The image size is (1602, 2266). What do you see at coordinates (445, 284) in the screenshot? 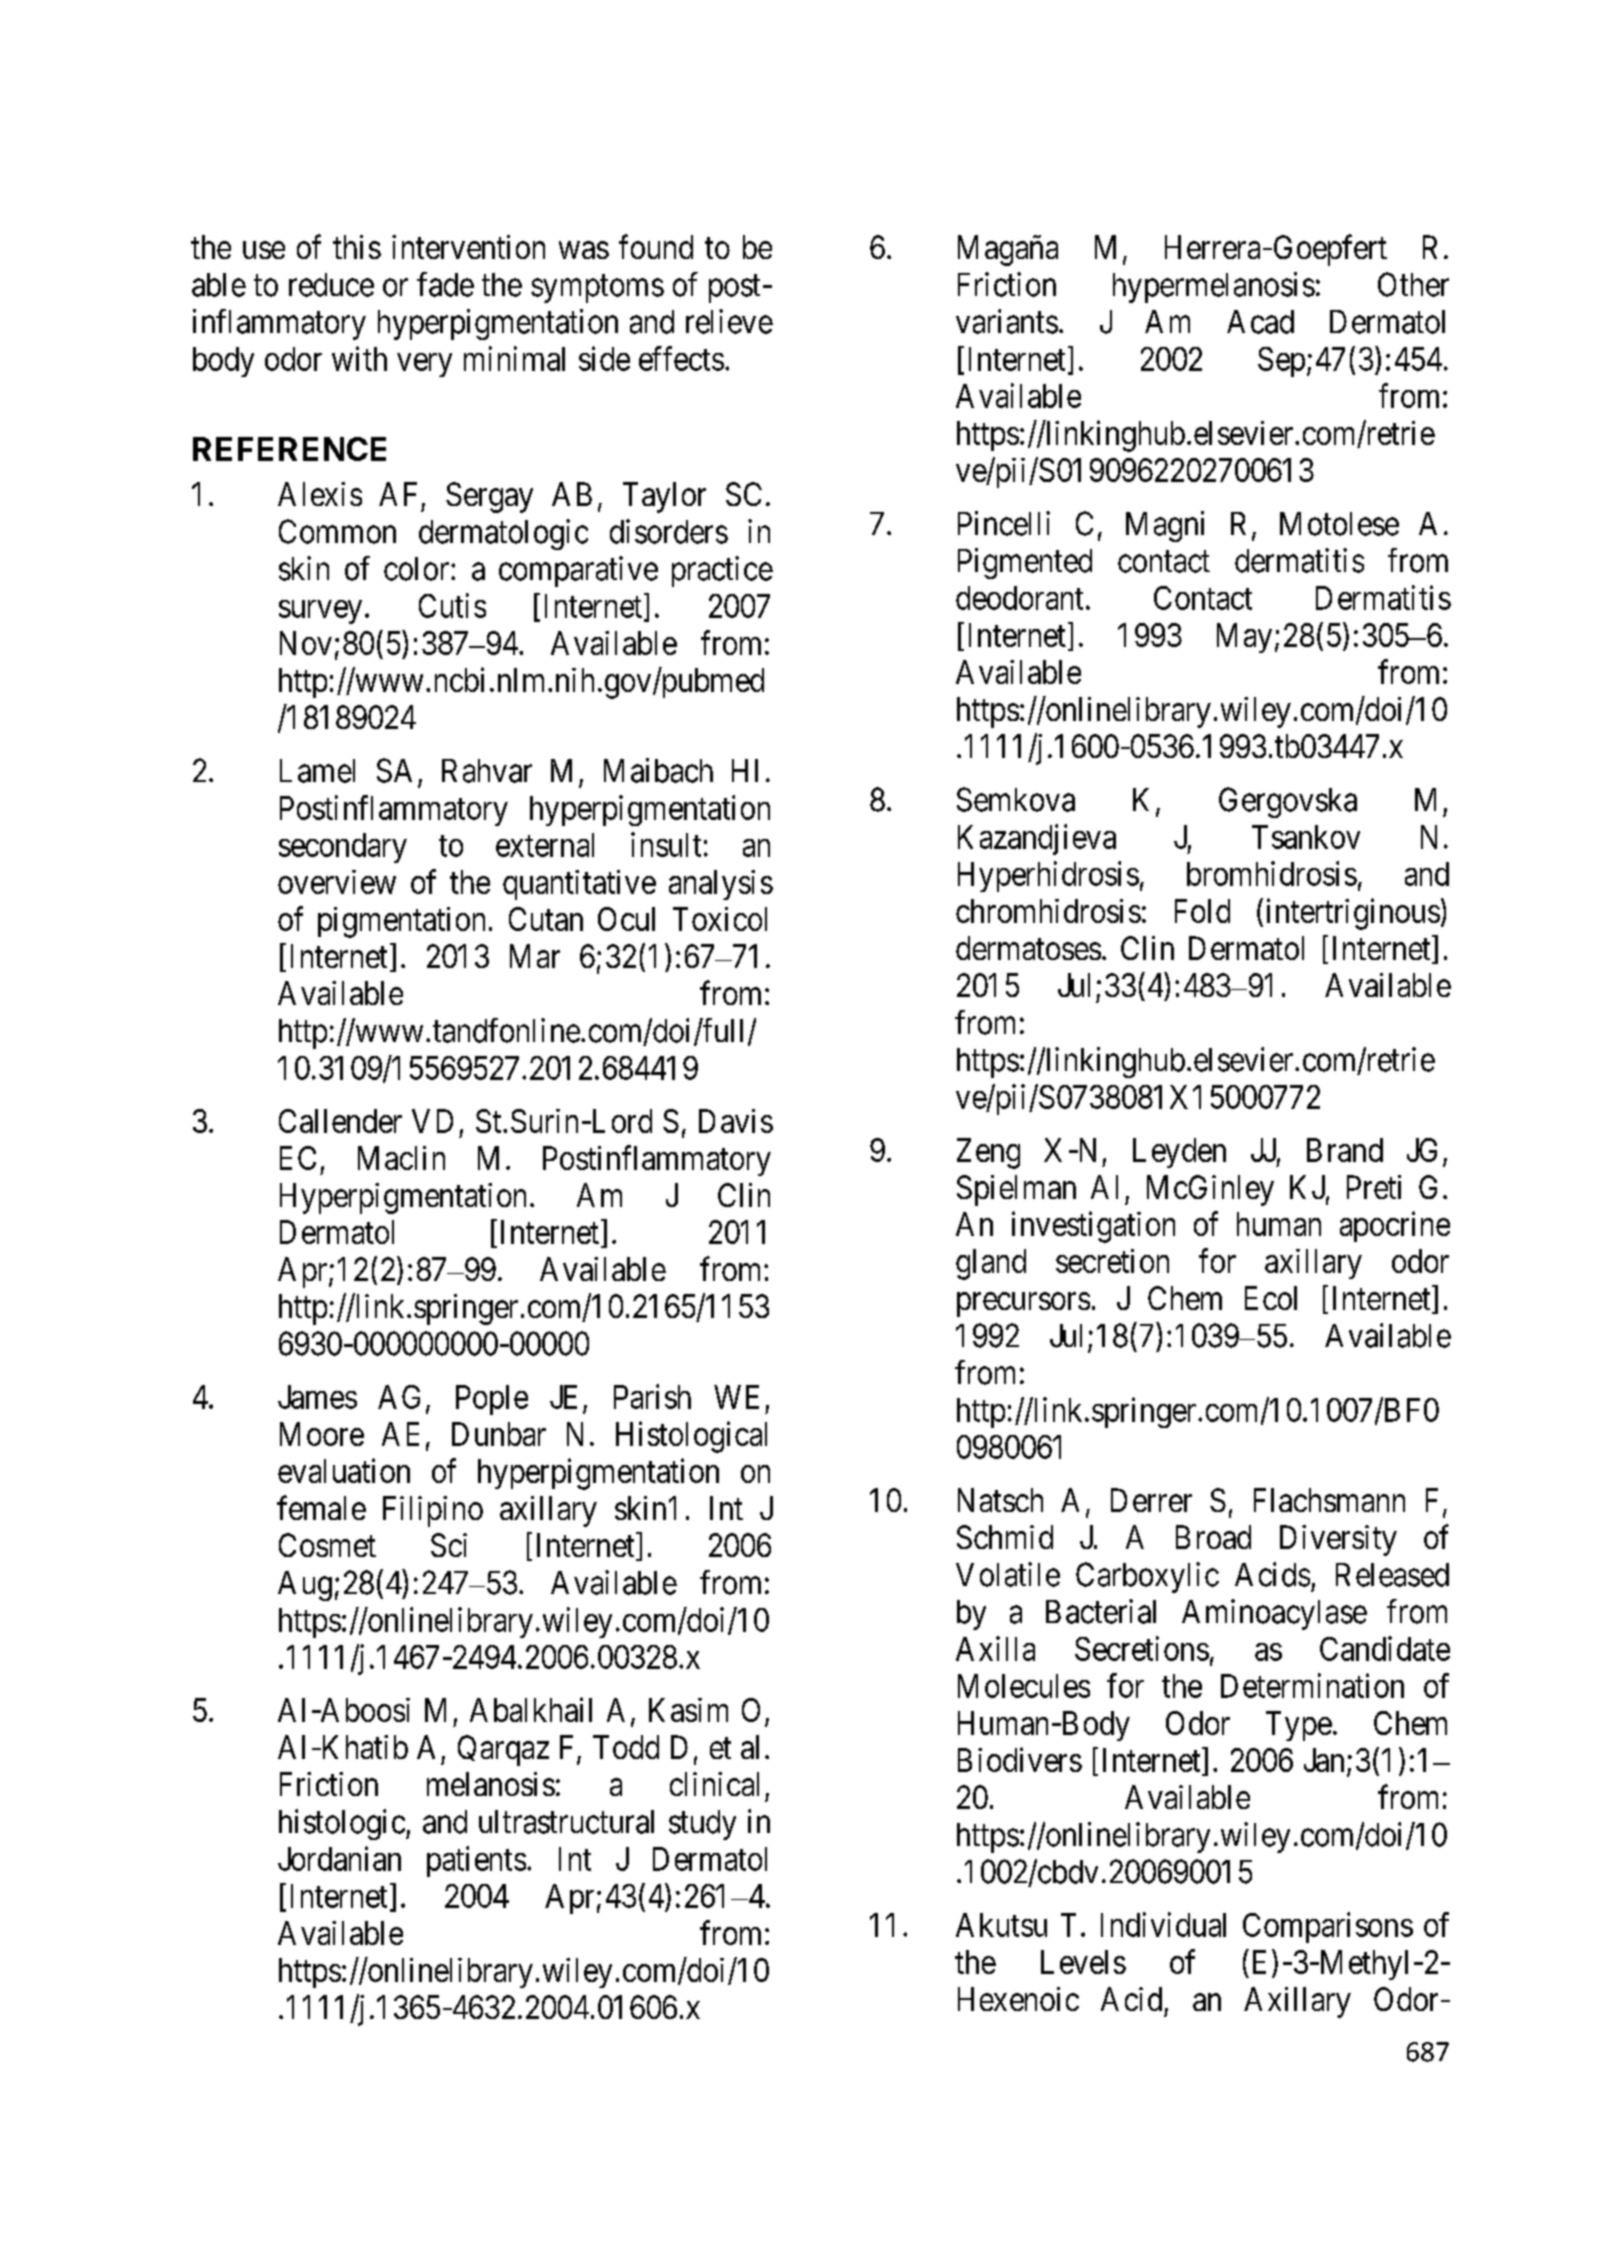
I see `fade` at bounding box center [445, 284].
